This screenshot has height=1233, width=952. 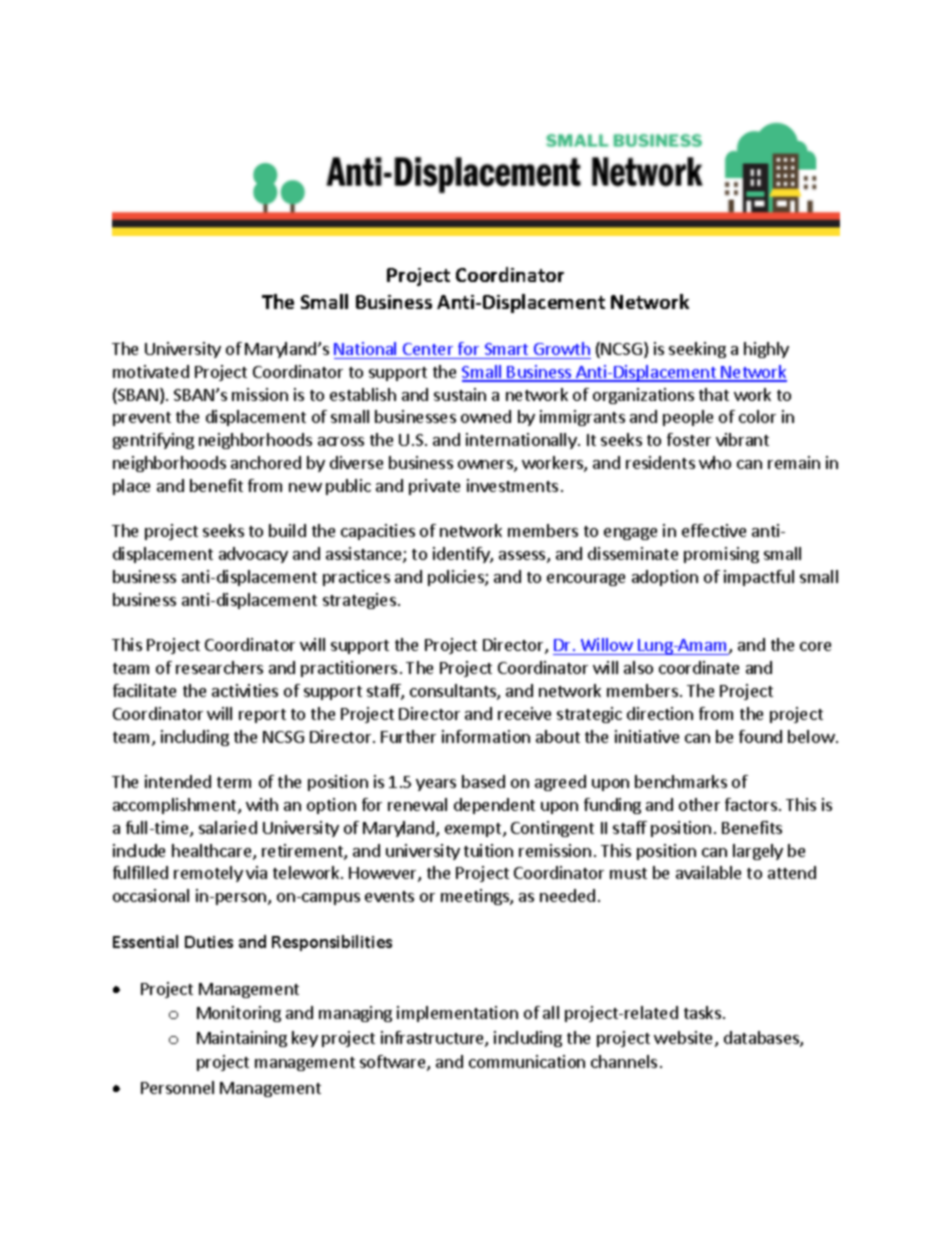 What do you see at coordinates (433, 1039) in the screenshot?
I see `infrastructure` at bounding box center [433, 1039].
